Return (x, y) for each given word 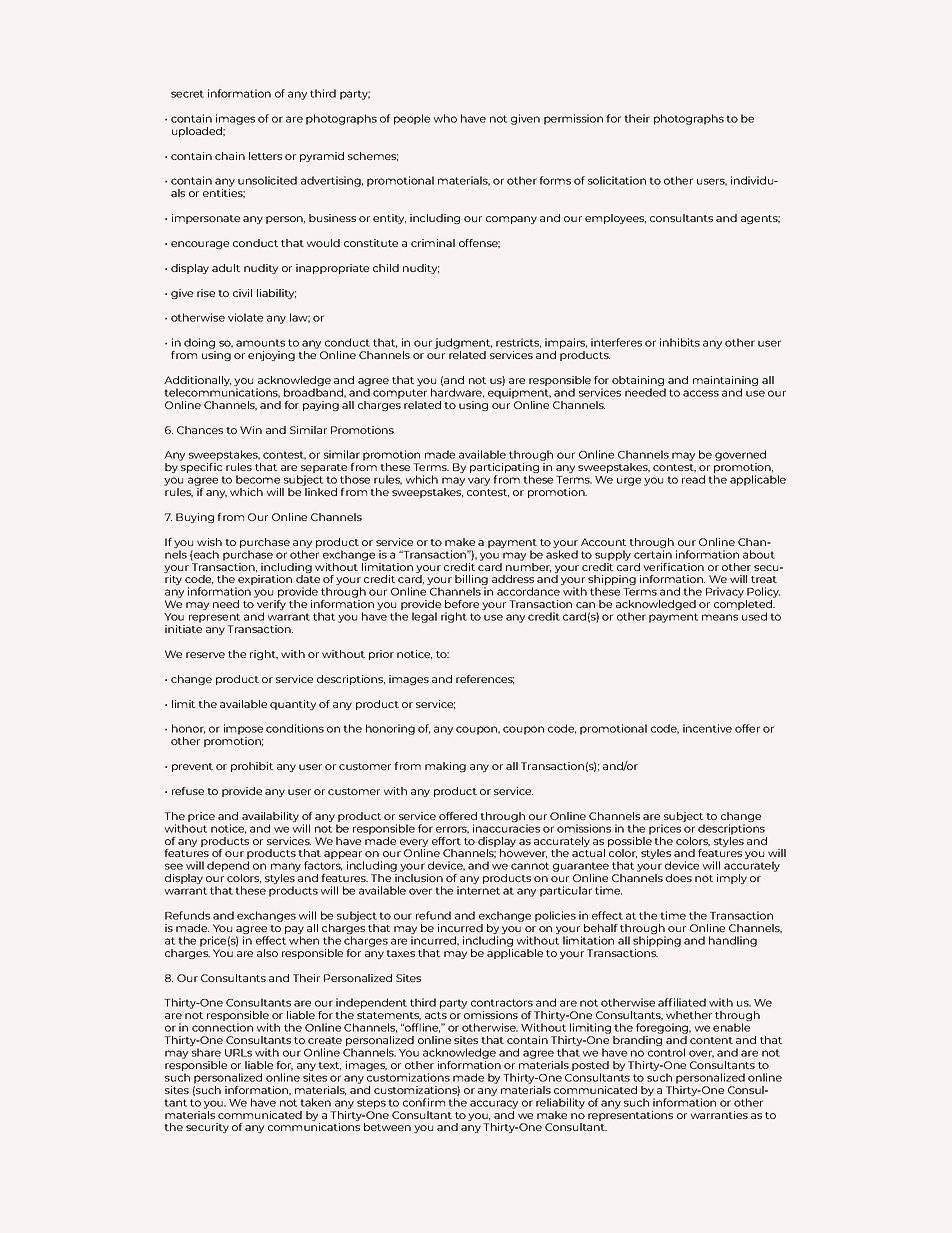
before (462, 604)
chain (230, 156)
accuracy (494, 1104)
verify (271, 606)
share (206, 1052)
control (666, 1052)
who (445, 118)
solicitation (617, 180)
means (720, 617)
